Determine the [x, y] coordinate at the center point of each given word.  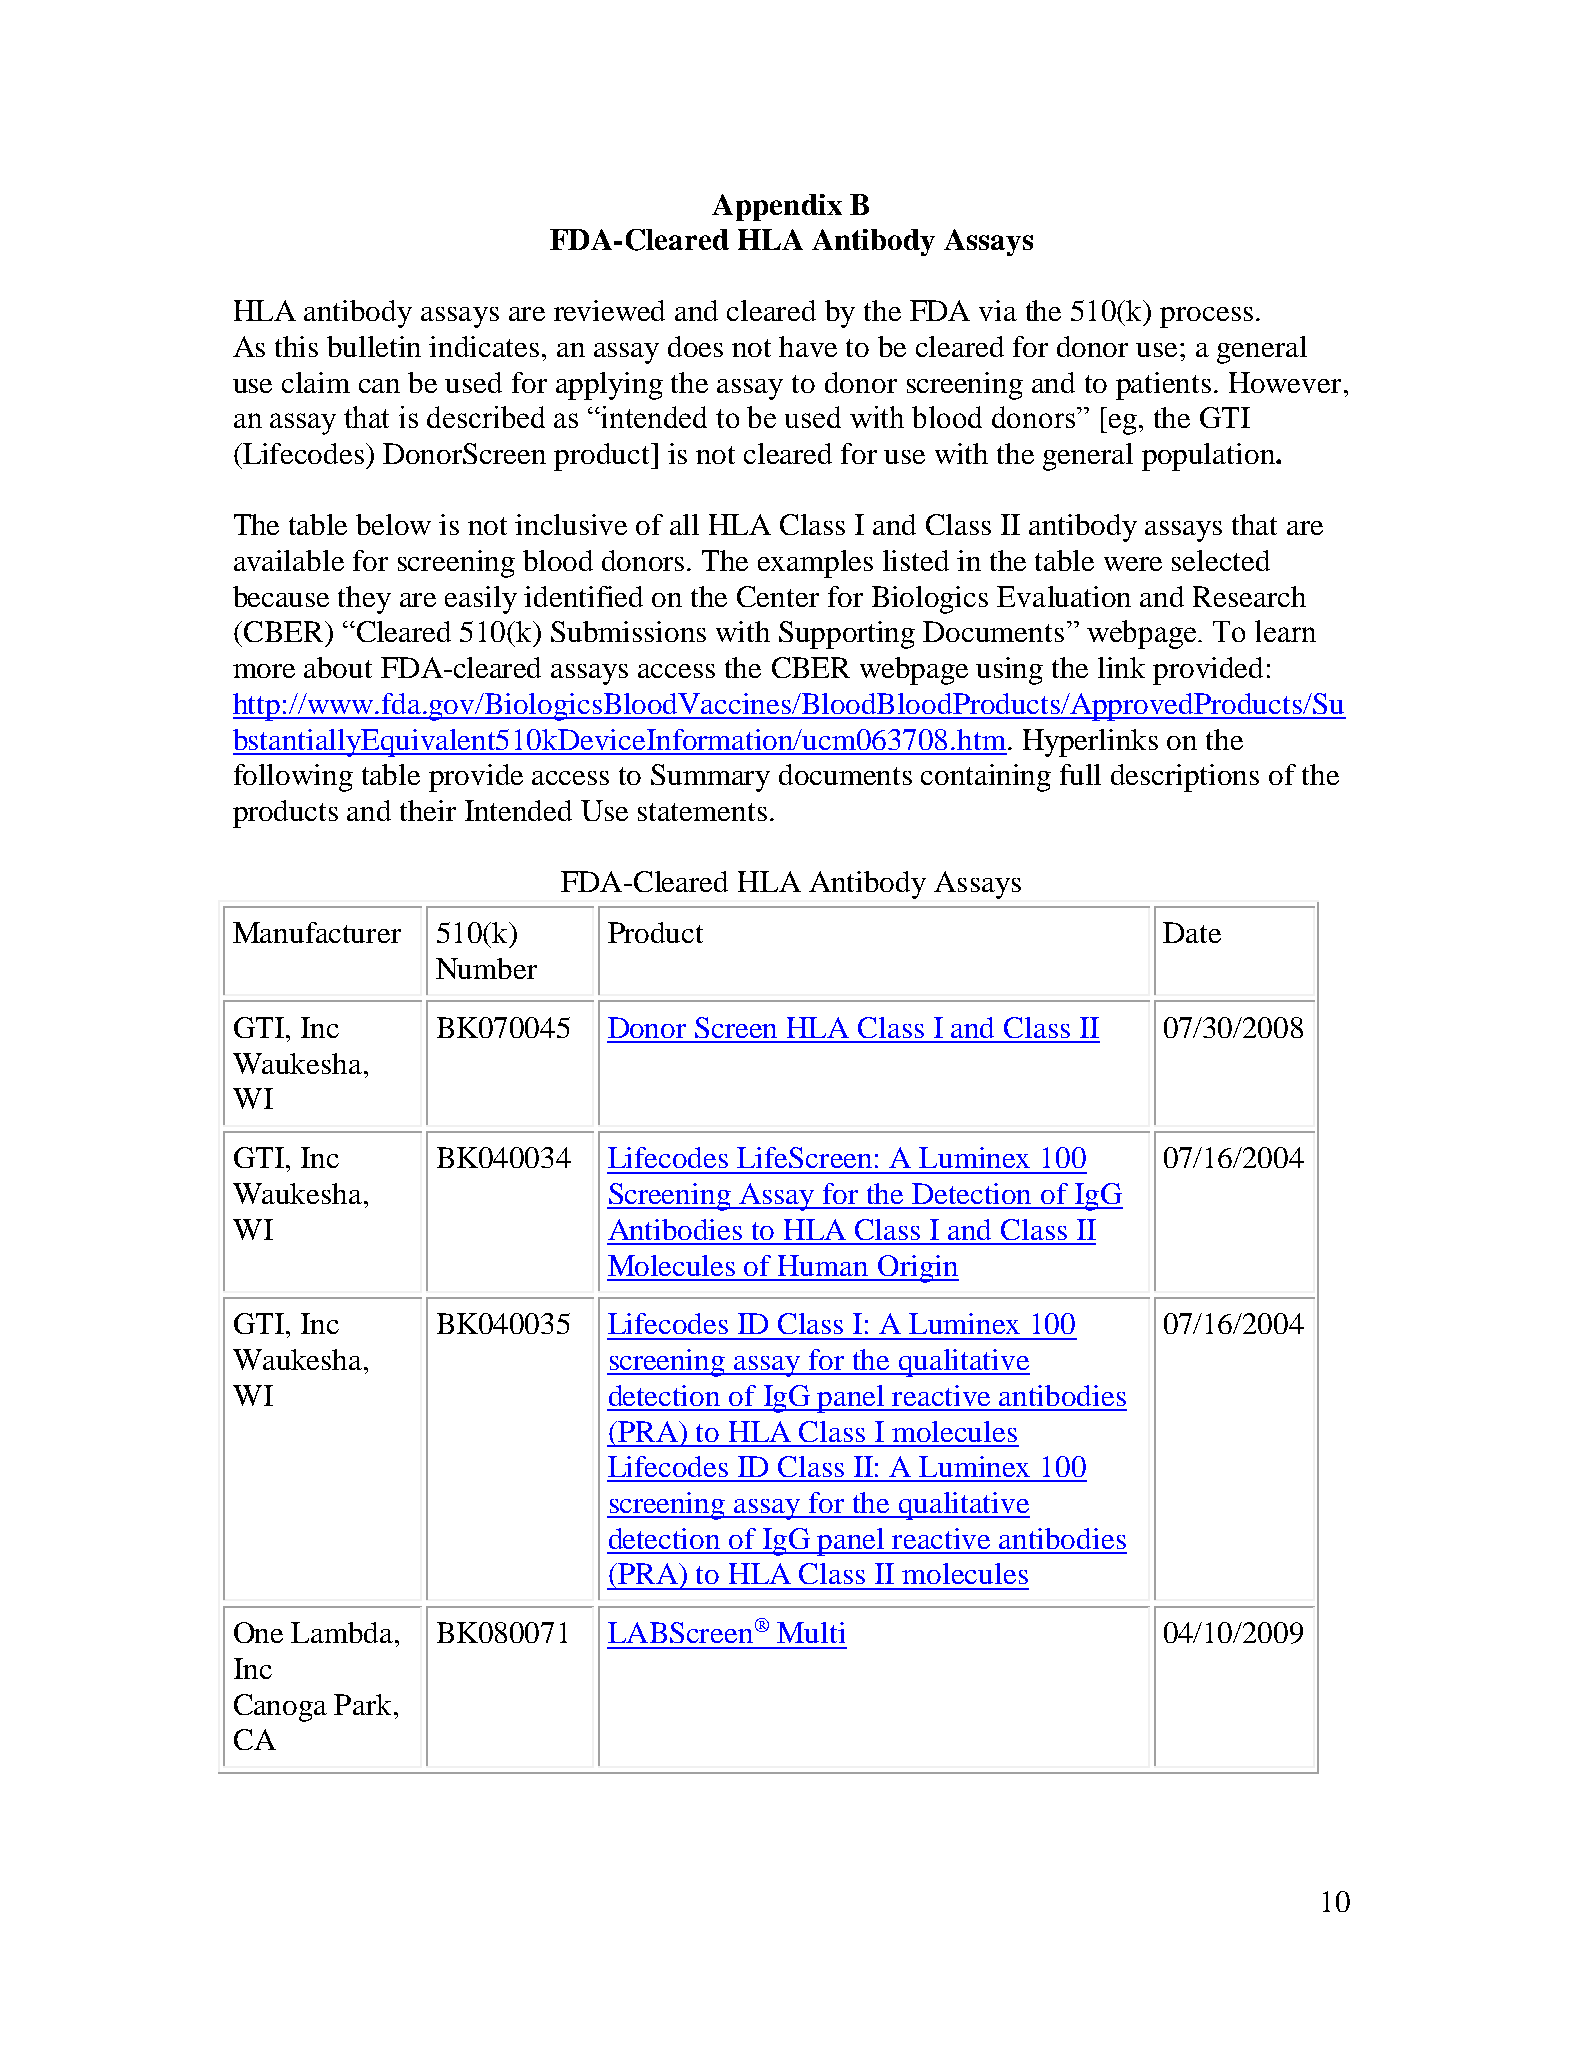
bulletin [374, 346]
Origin [917, 1269]
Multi [811, 1632]
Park [364, 1704]
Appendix [777, 207]
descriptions [1185, 778]
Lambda [343, 1632]
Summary [710, 778]
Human [823, 1265]
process [1206, 317]
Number [486, 968]
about [338, 667]
